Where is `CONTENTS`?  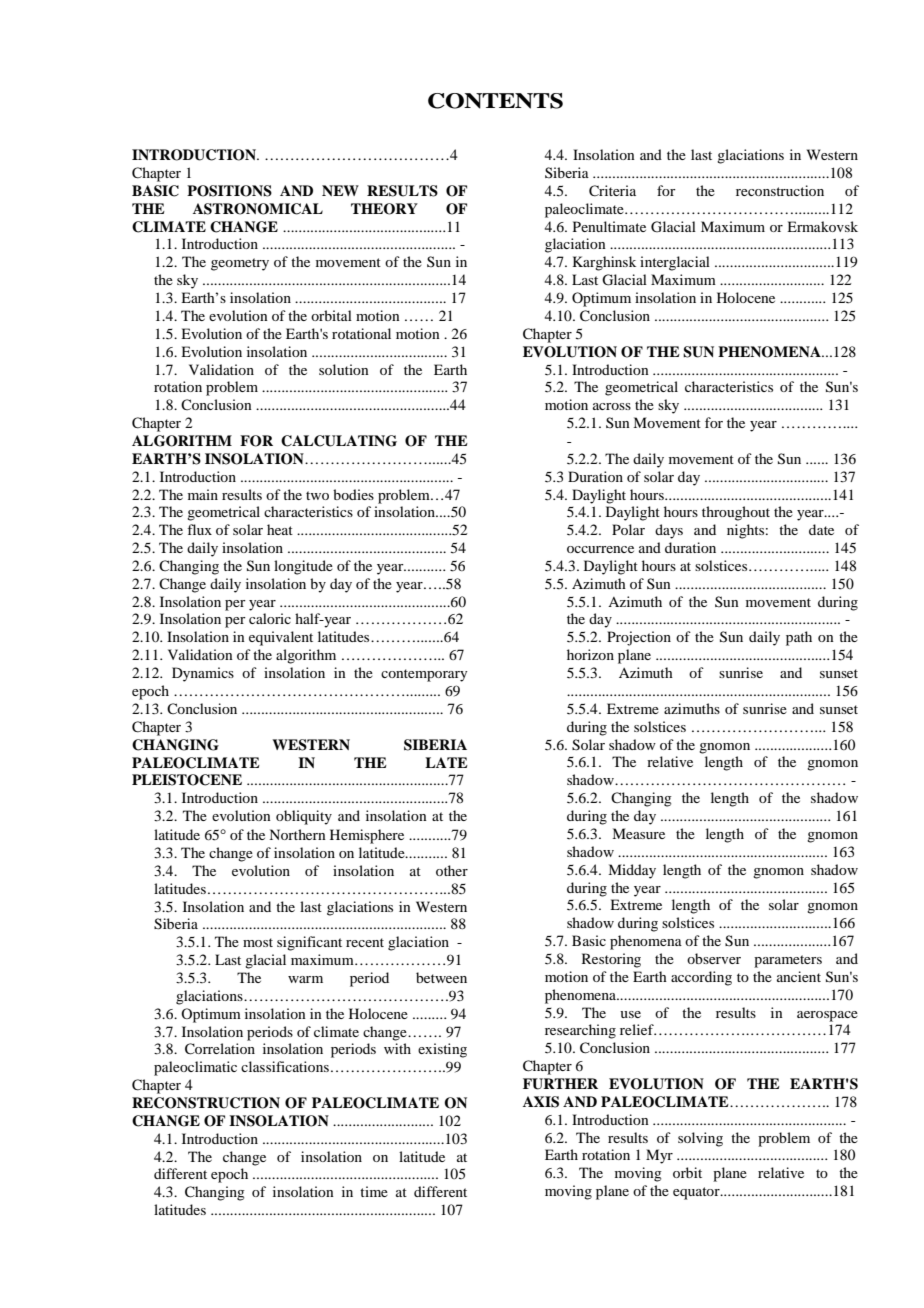
CONTENTS is located at coordinates (495, 101).
